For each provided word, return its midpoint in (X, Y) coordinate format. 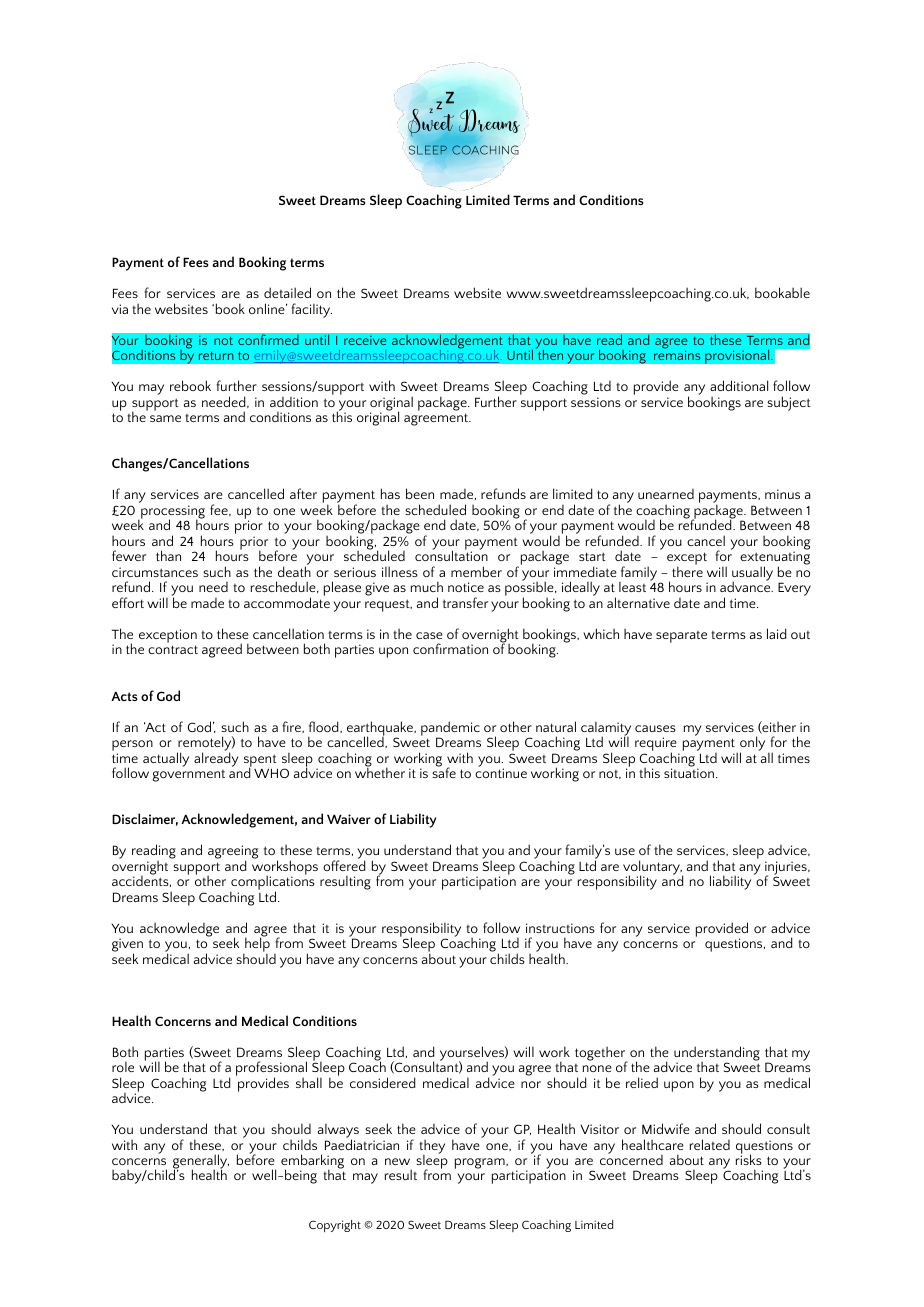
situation (689, 772)
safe (444, 771)
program (481, 1163)
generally (201, 1163)
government (188, 776)
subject (789, 403)
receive (365, 340)
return (216, 356)
